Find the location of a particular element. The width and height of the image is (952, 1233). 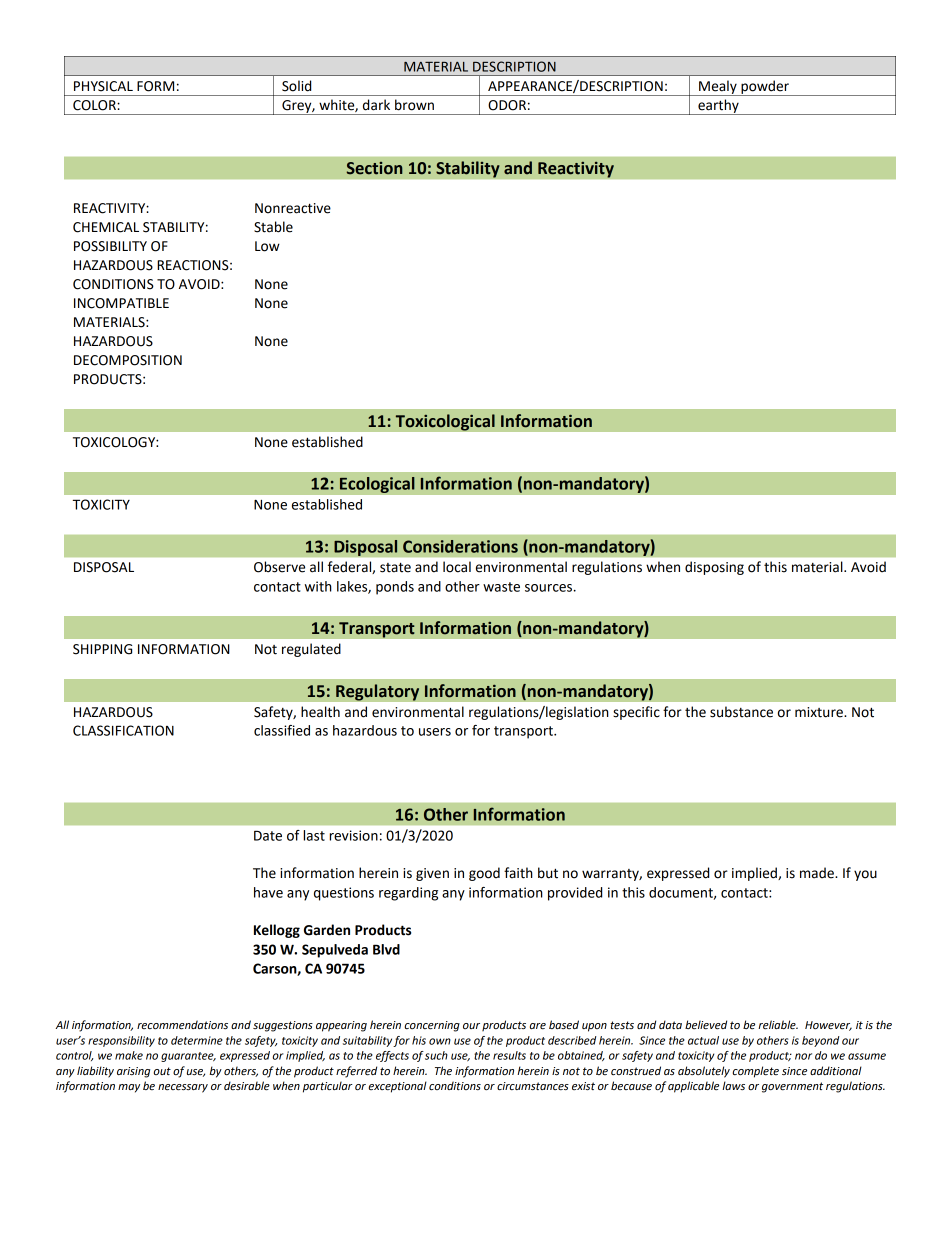

ODOR is located at coordinates (507, 105).
